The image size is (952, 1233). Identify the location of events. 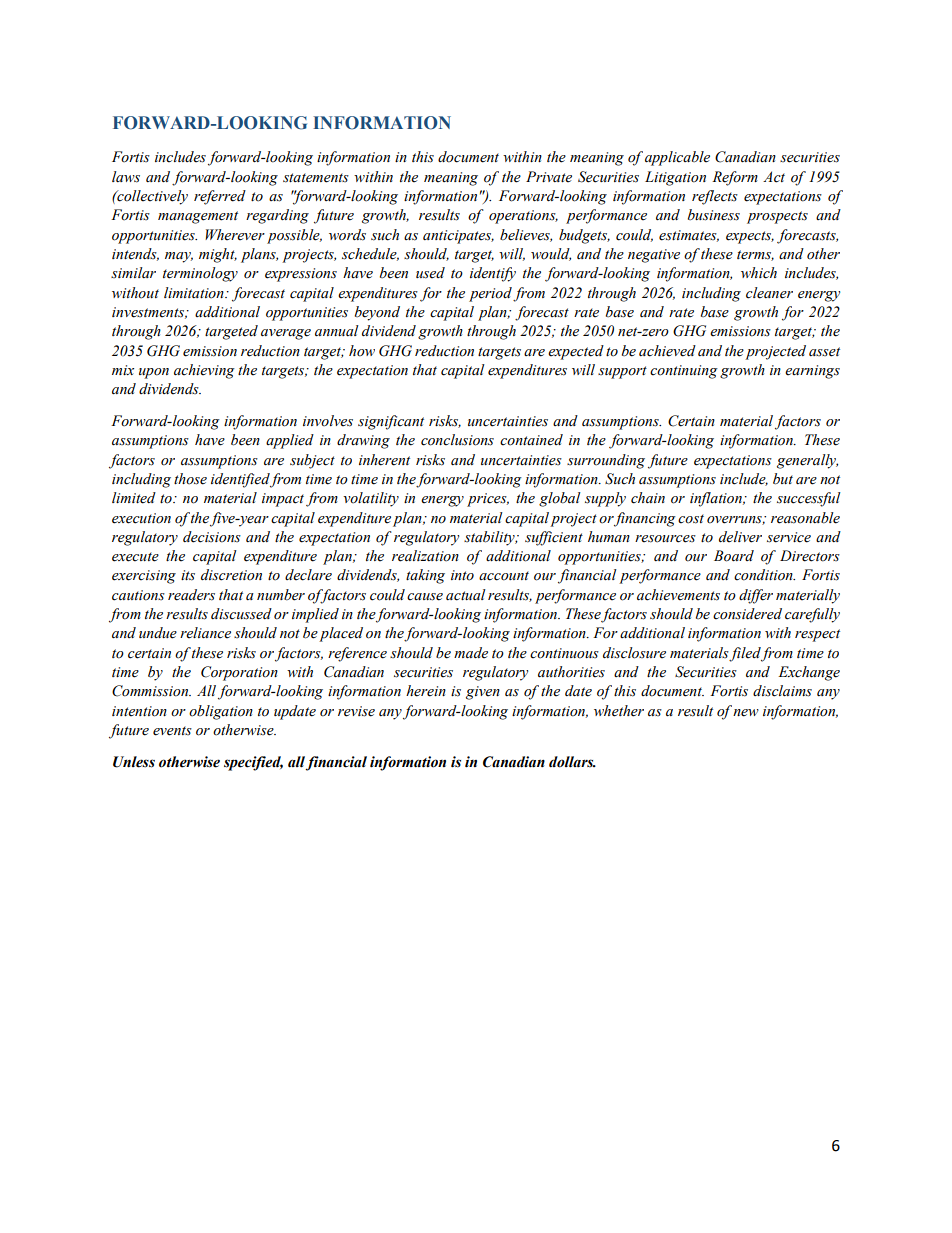
(172, 731).
